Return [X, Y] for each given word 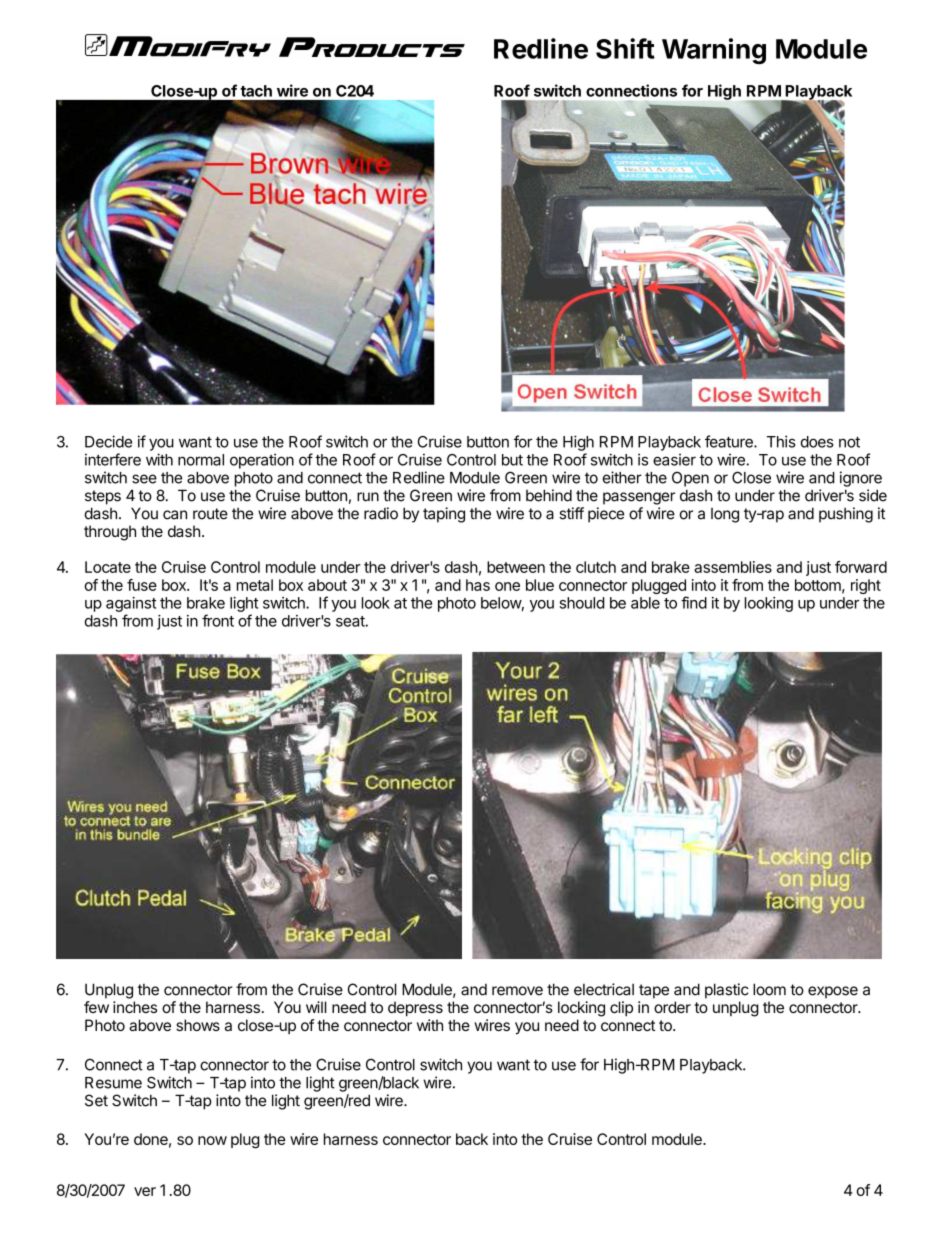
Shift [625, 48]
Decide [108, 441]
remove [517, 991]
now [212, 1140]
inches [135, 1007]
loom [769, 989]
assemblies [733, 567]
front [218, 620]
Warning [714, 51]
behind [549, 495]
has [478, 585]
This [781, 441]
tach [256, 91]
